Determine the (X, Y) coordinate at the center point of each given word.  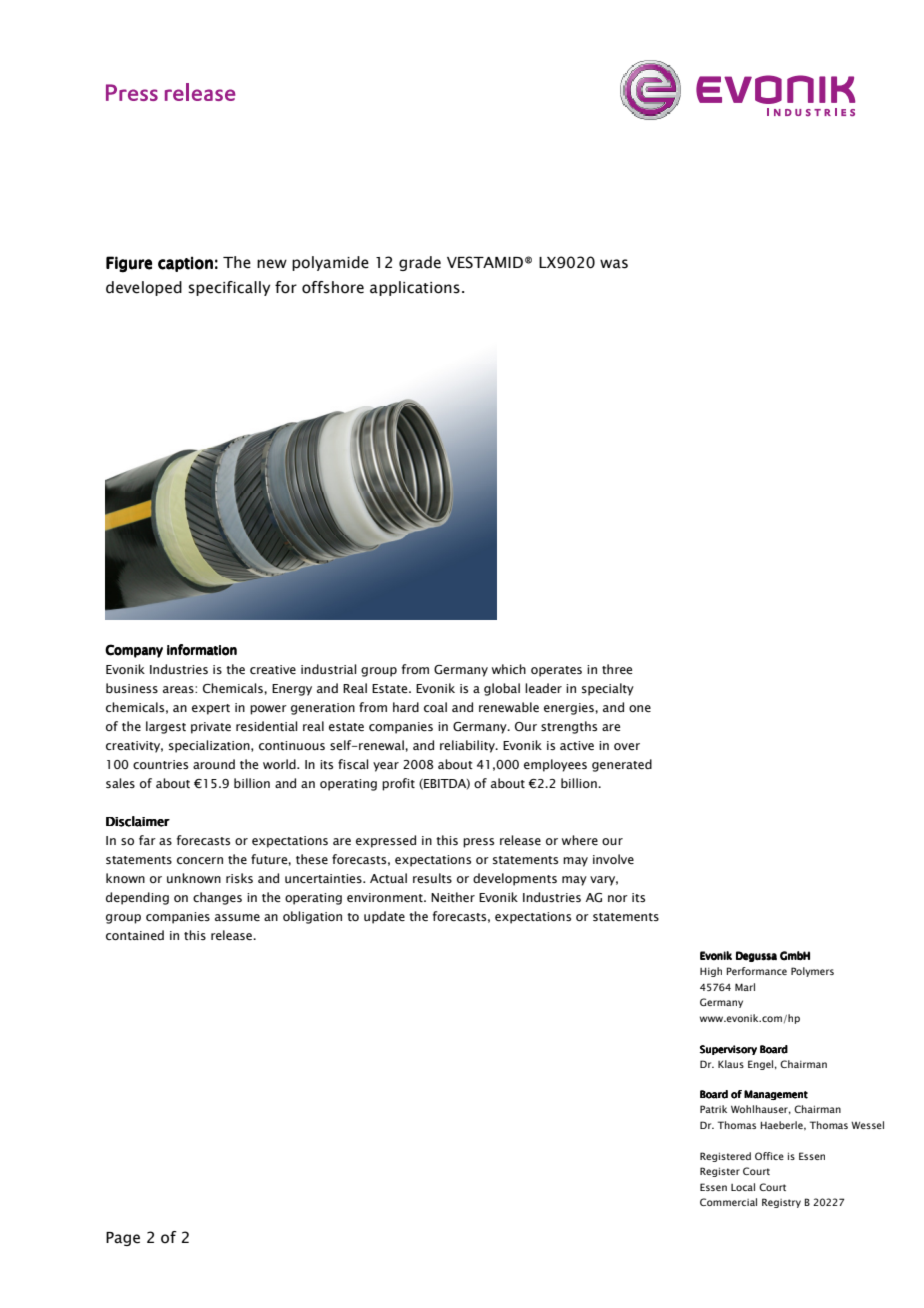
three (617, 669)
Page (123, 1239)
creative (273, 669)
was (614, 264)
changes (217, 898)
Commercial (728, 1202)
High (711, 972)
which (509, 669)
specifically (229, 288)
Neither (453, 897)
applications (415, 288)
